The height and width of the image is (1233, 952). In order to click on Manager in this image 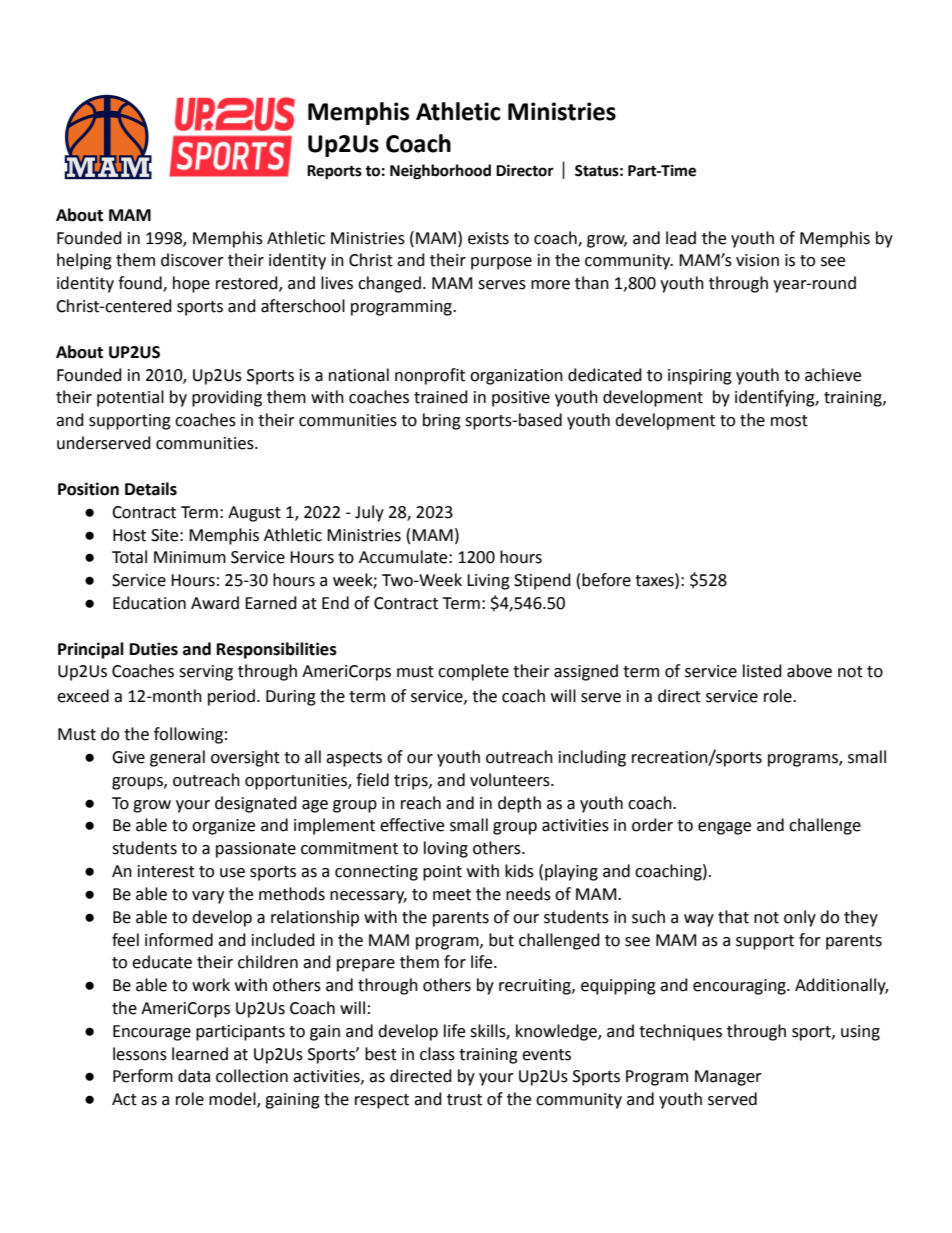, I will do `click(728, 1078)`.
